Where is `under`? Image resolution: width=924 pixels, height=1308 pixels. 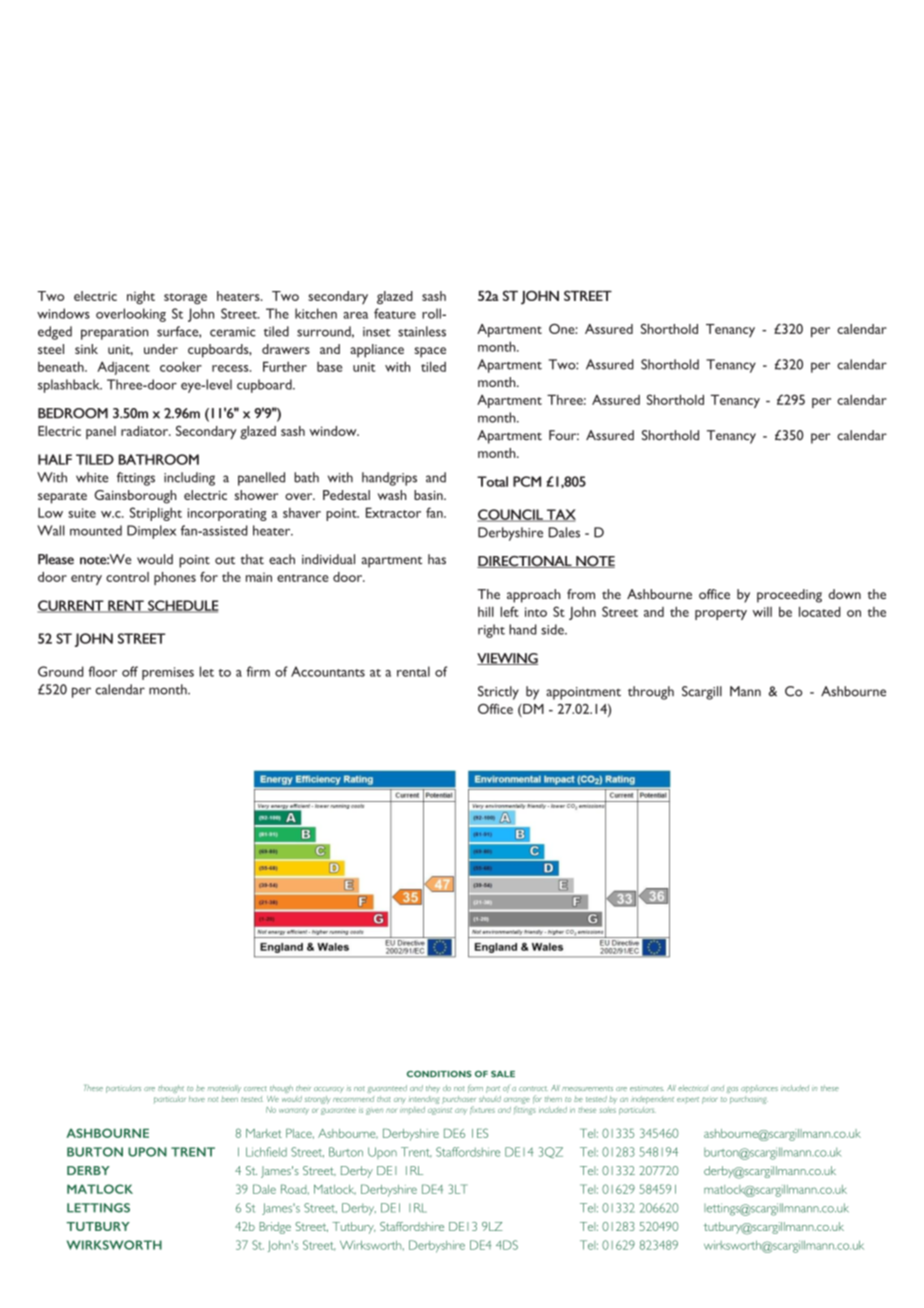 under is located at coordinates (161, 349).
